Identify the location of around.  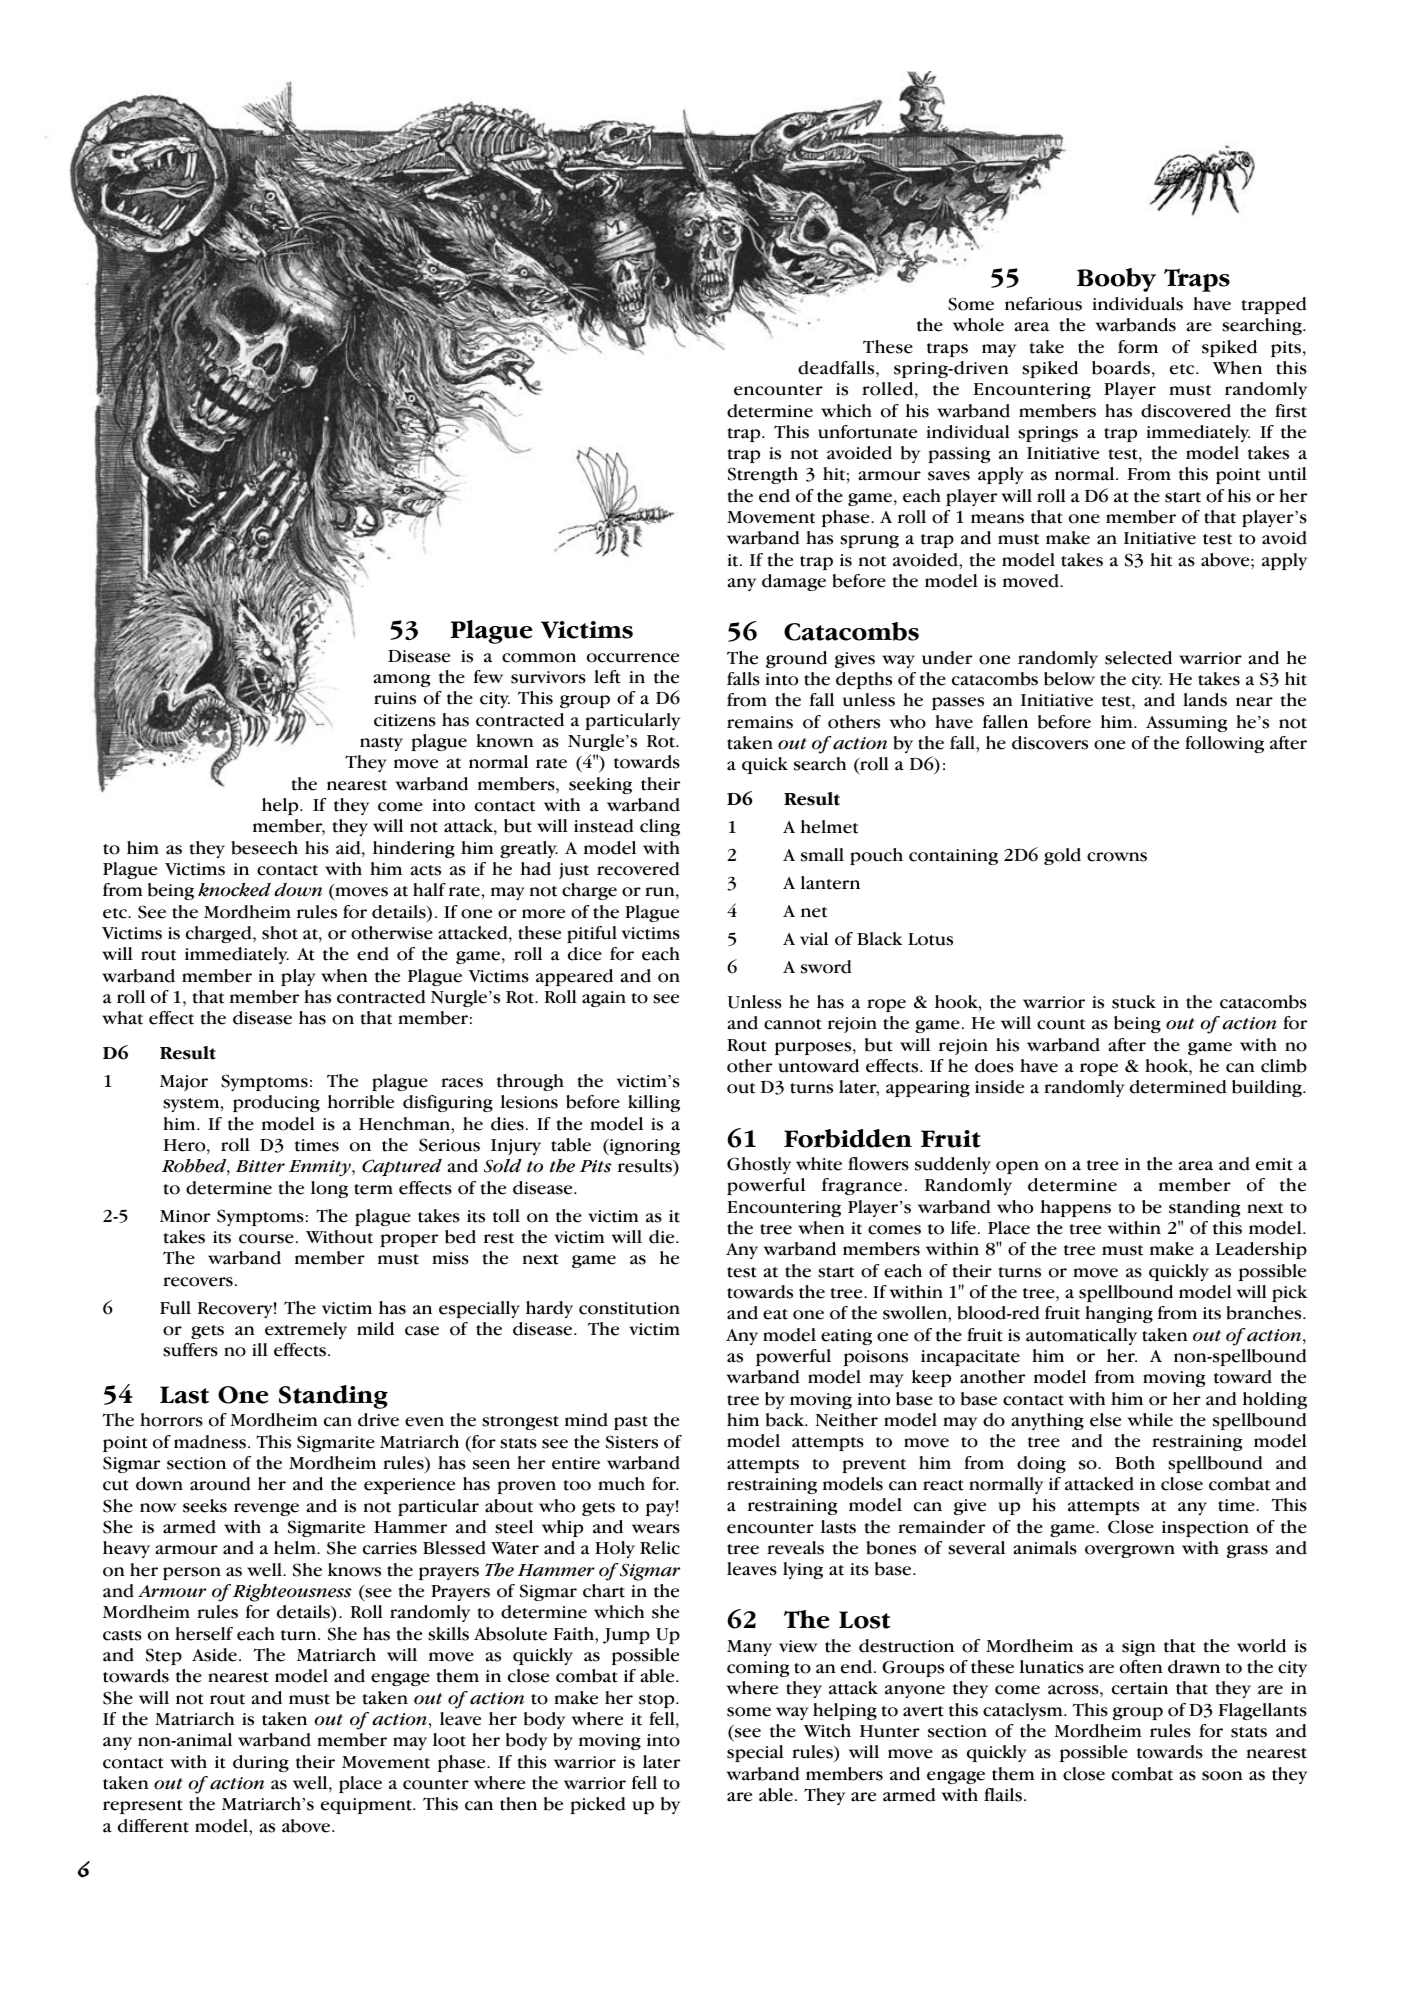
(220, 1484).
